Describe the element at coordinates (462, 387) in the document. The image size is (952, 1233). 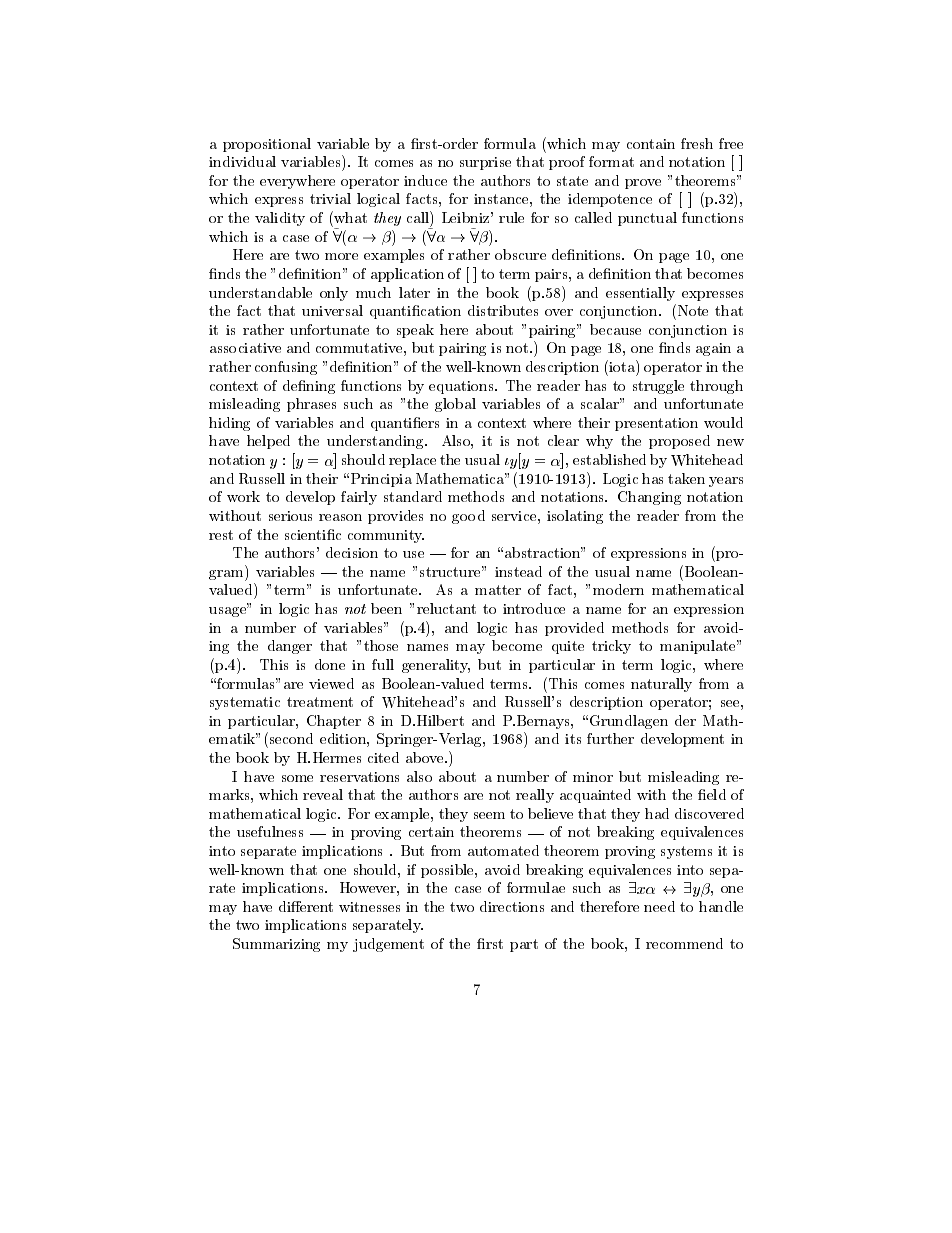
I see `equations` at that location.
